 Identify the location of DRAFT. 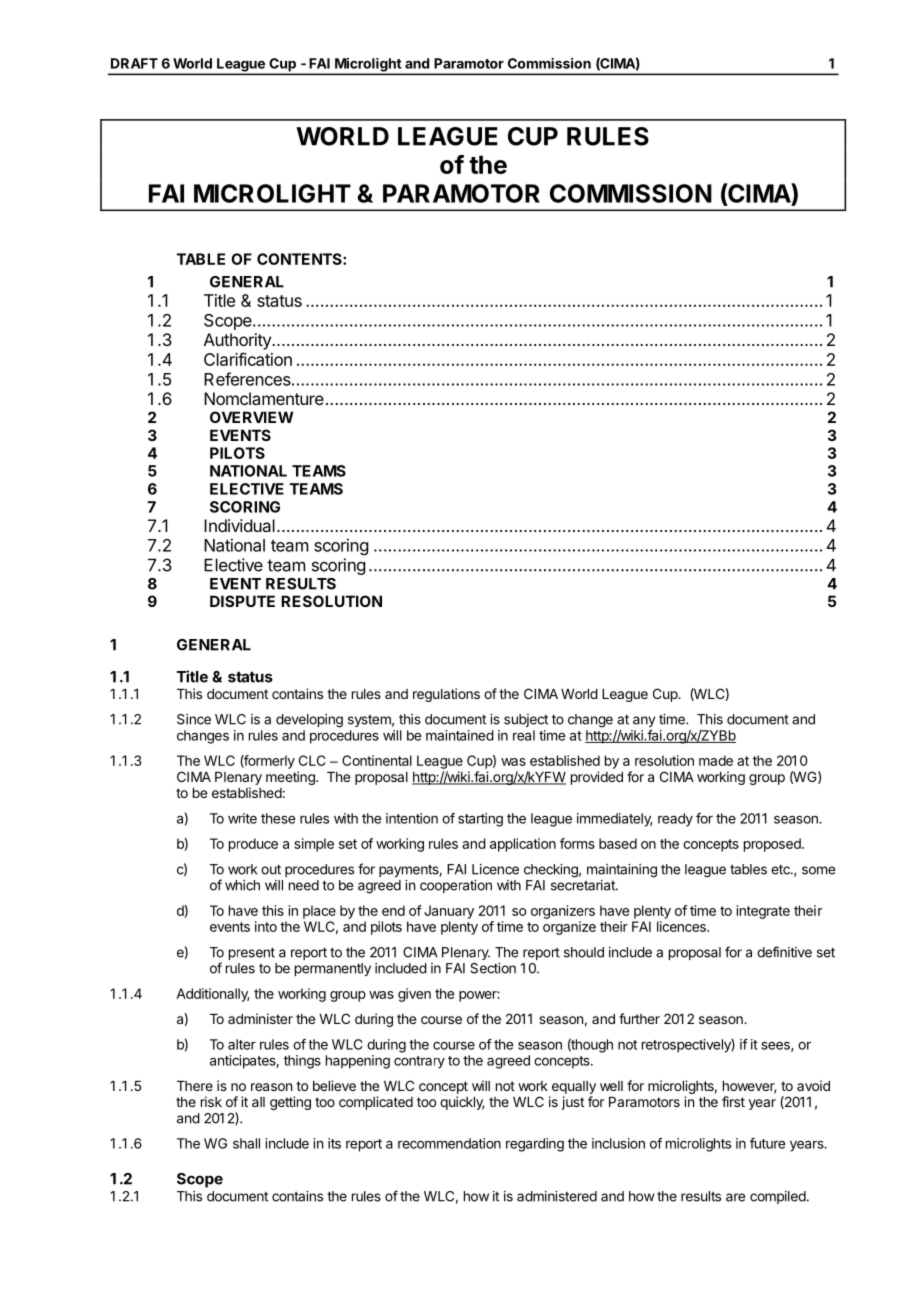
(134, 63).
